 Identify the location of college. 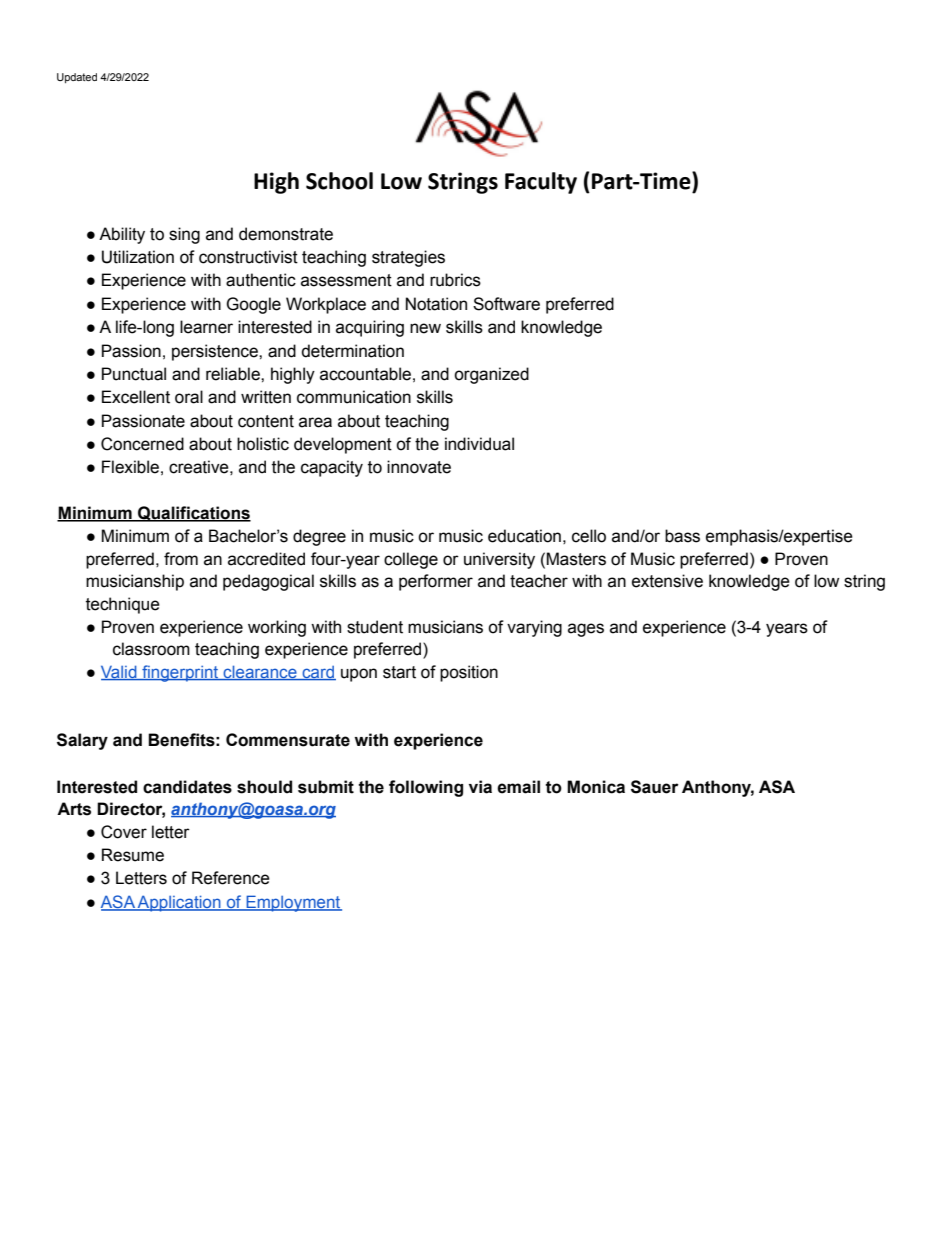
(411, 560).
